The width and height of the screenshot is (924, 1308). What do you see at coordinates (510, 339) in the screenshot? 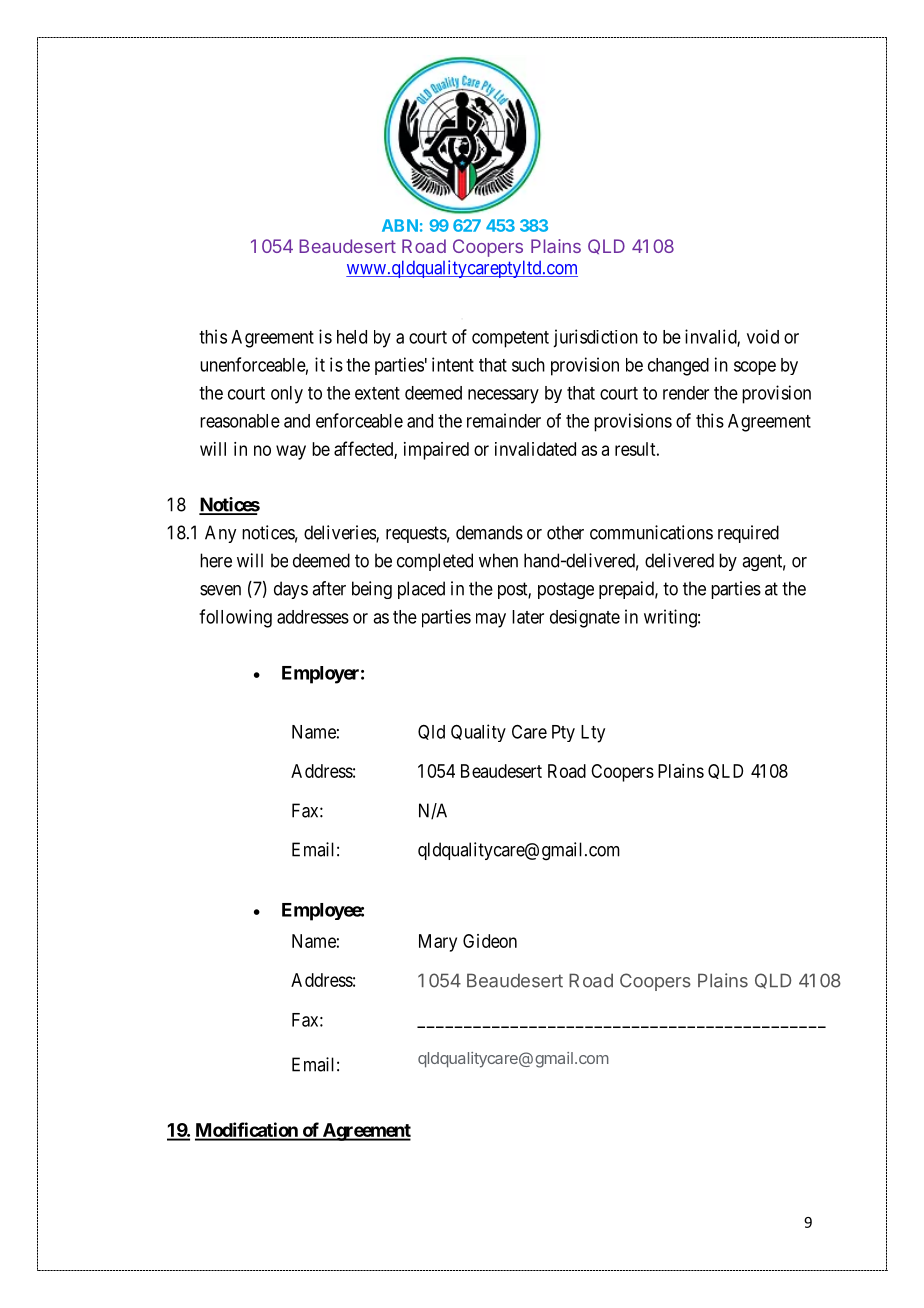
I see `competent` at bounding box center [510, 339].
